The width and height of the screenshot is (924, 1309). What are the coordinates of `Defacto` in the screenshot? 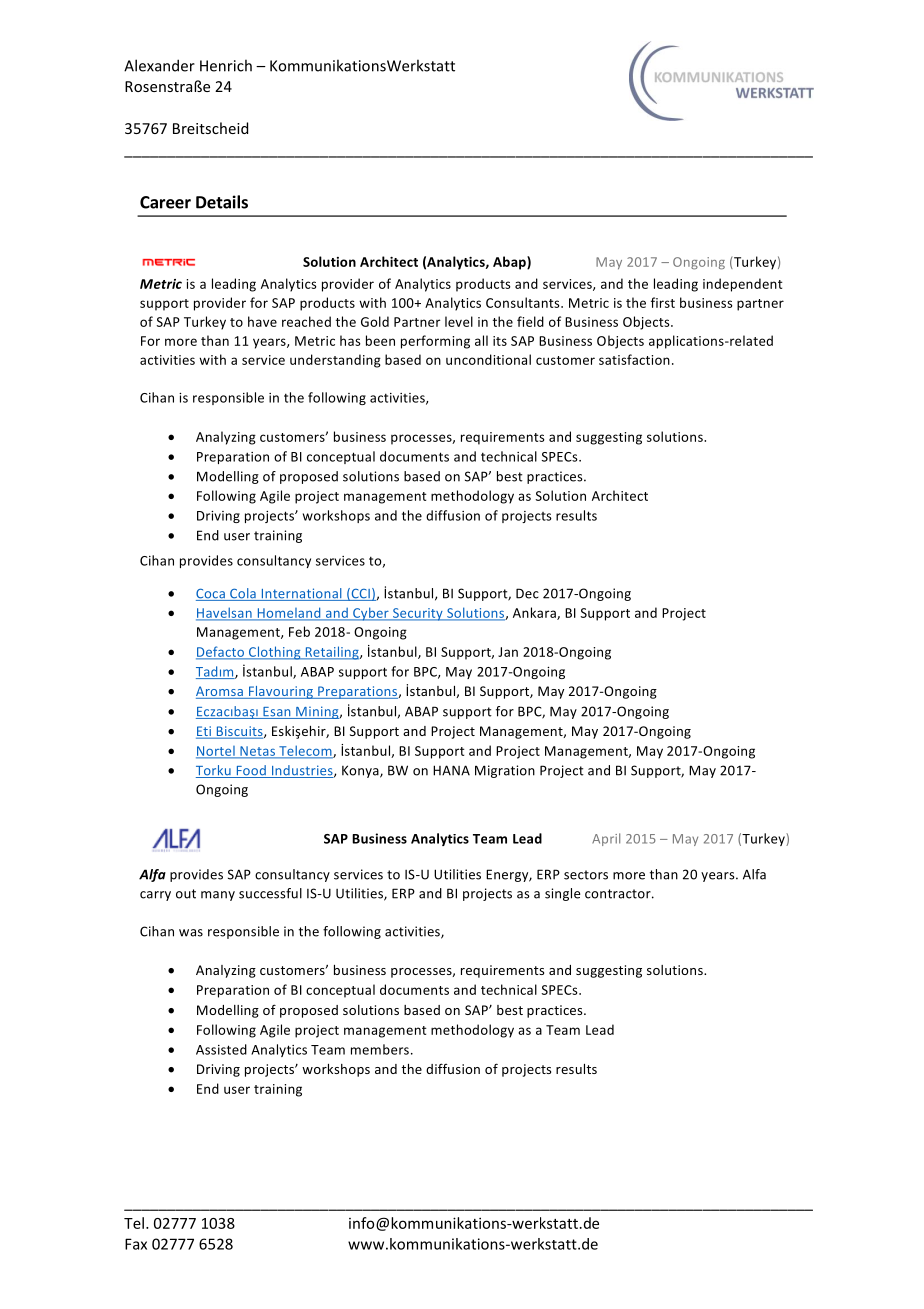 It's located at (221, 652).
